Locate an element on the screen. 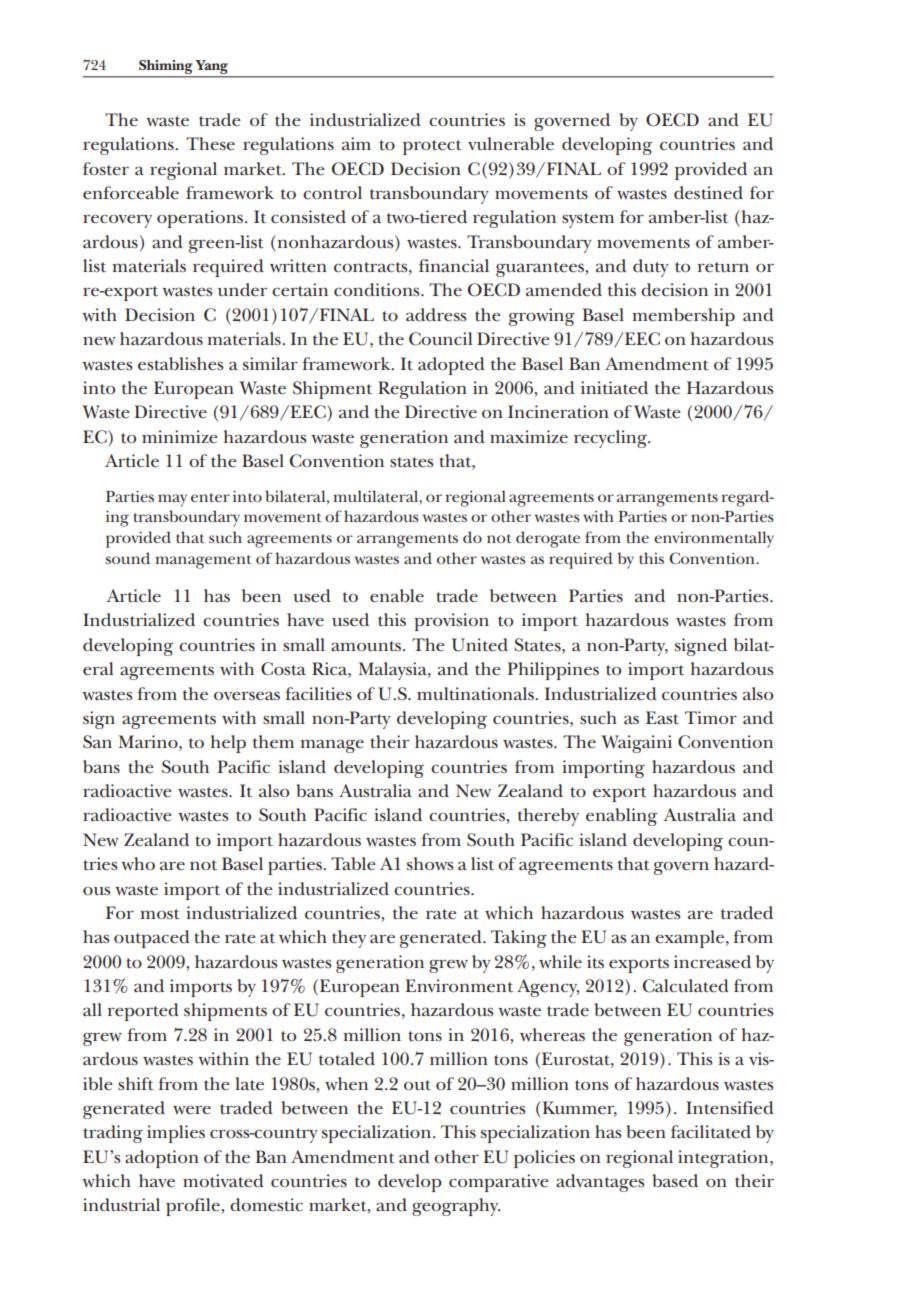 The width and height of the screenshot is (911, 1316). East is located at coordinates (662, 718).
